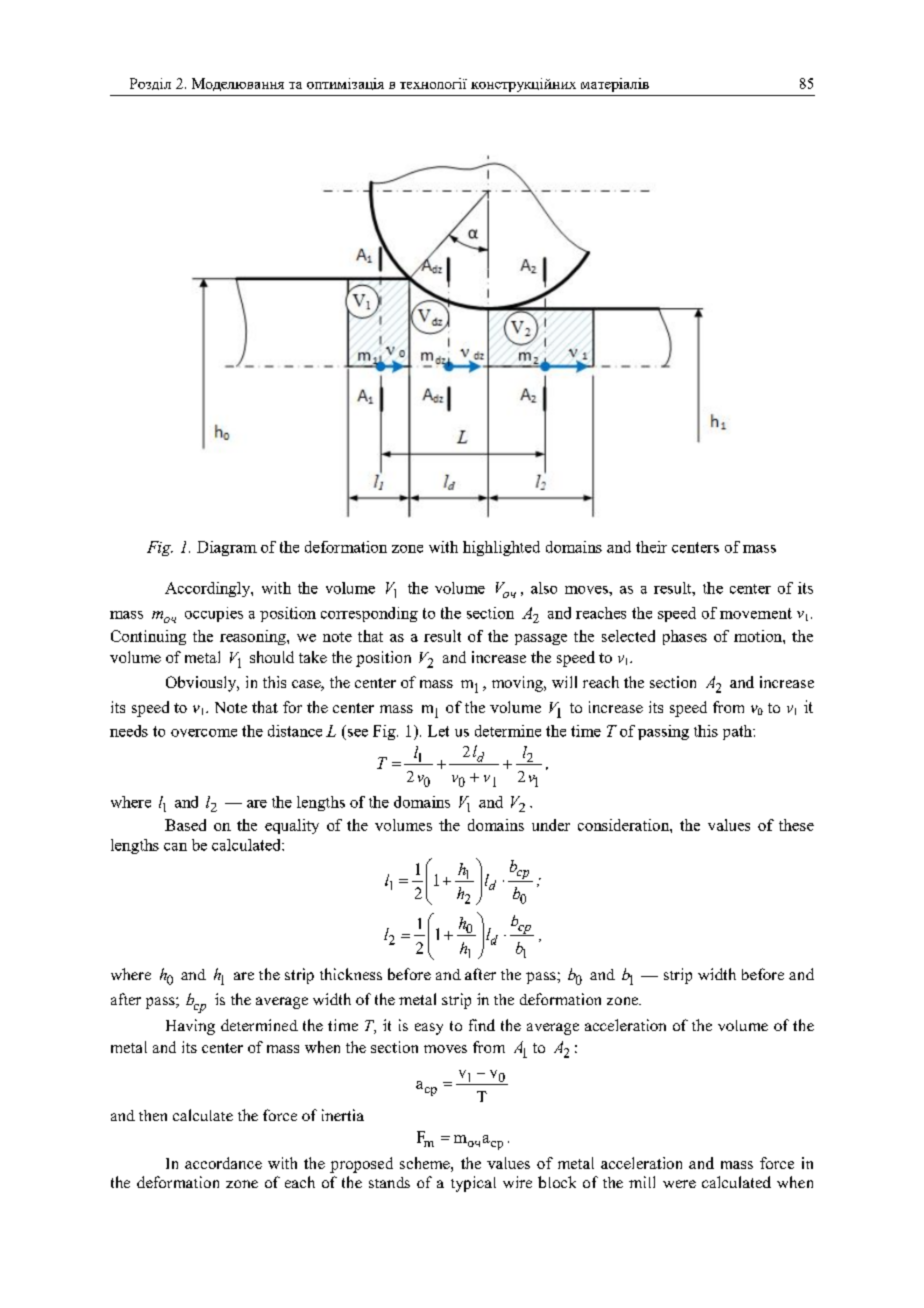 The height and width of the document is (1308, 924). What do you see at coordinates (202, 684) in the document?
I see `Obviously` at bounding box center [202, 684].
